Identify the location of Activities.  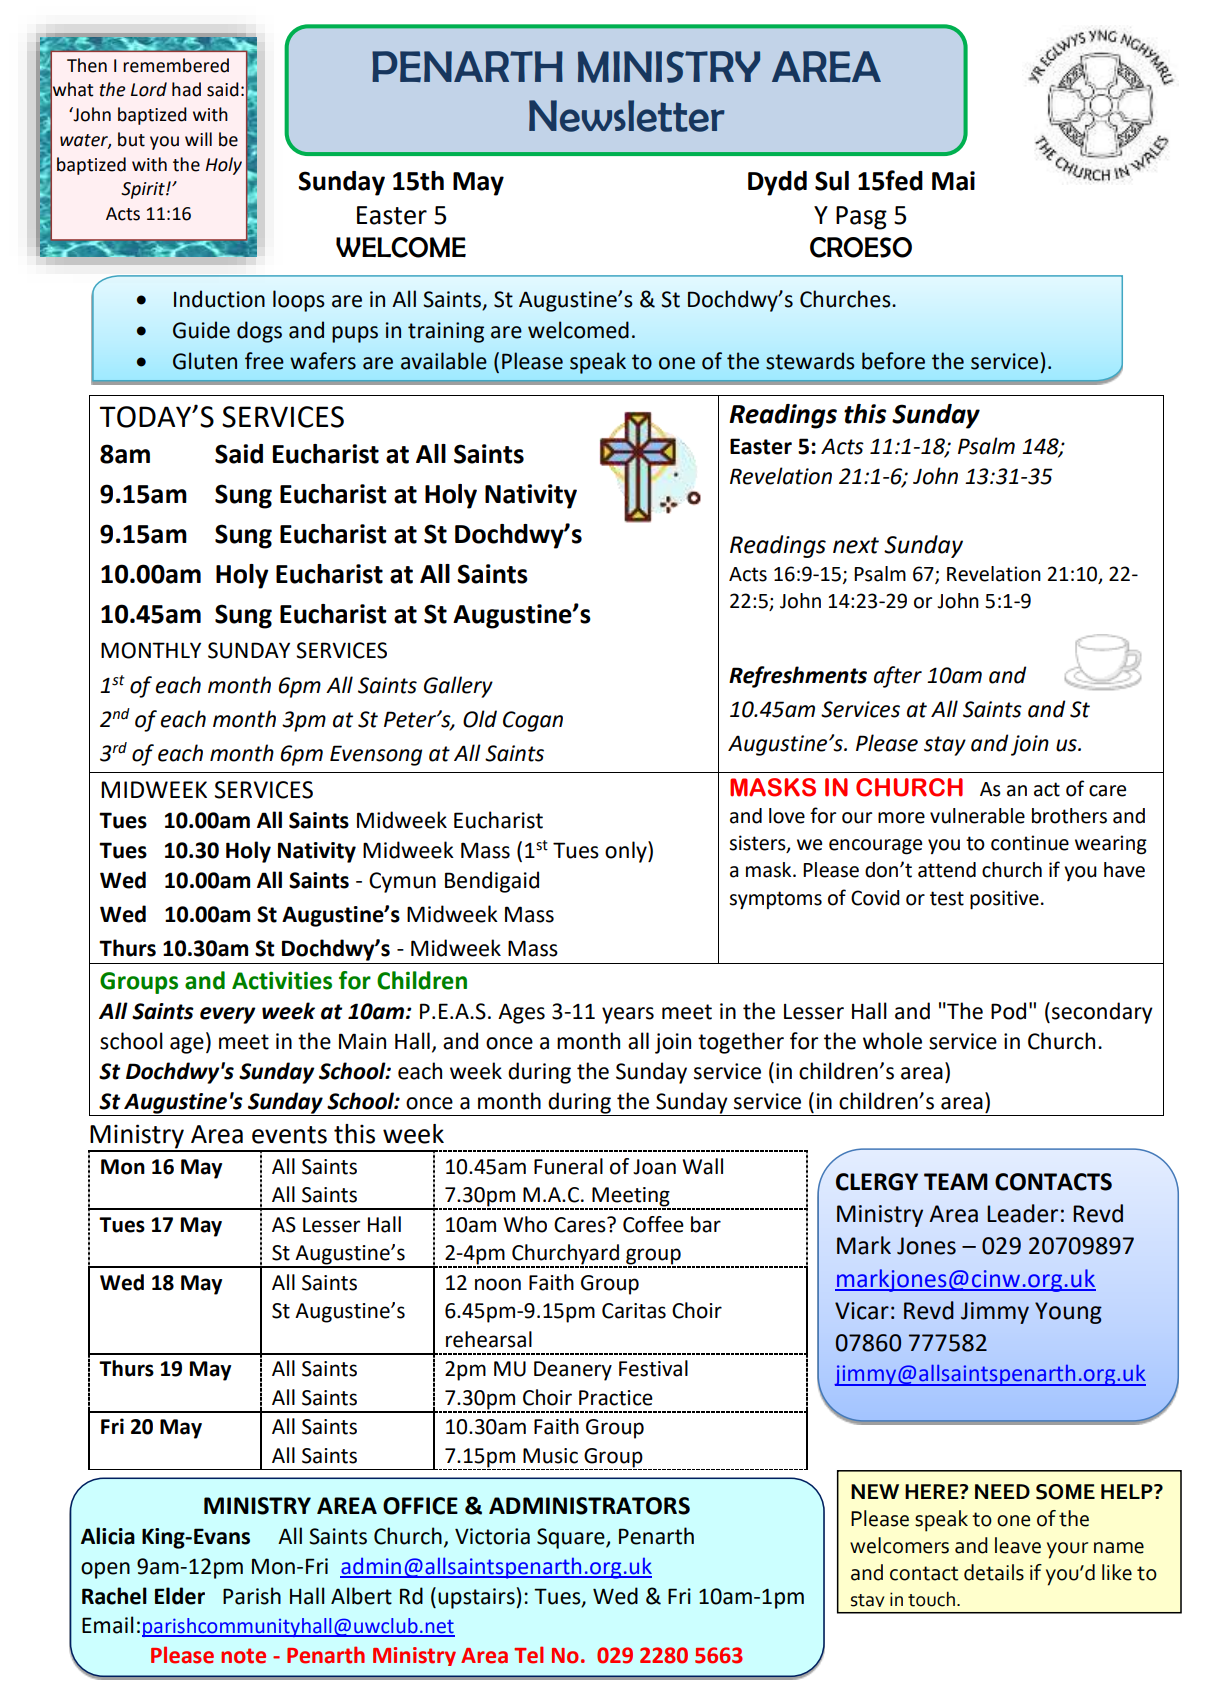
(282, 980).
